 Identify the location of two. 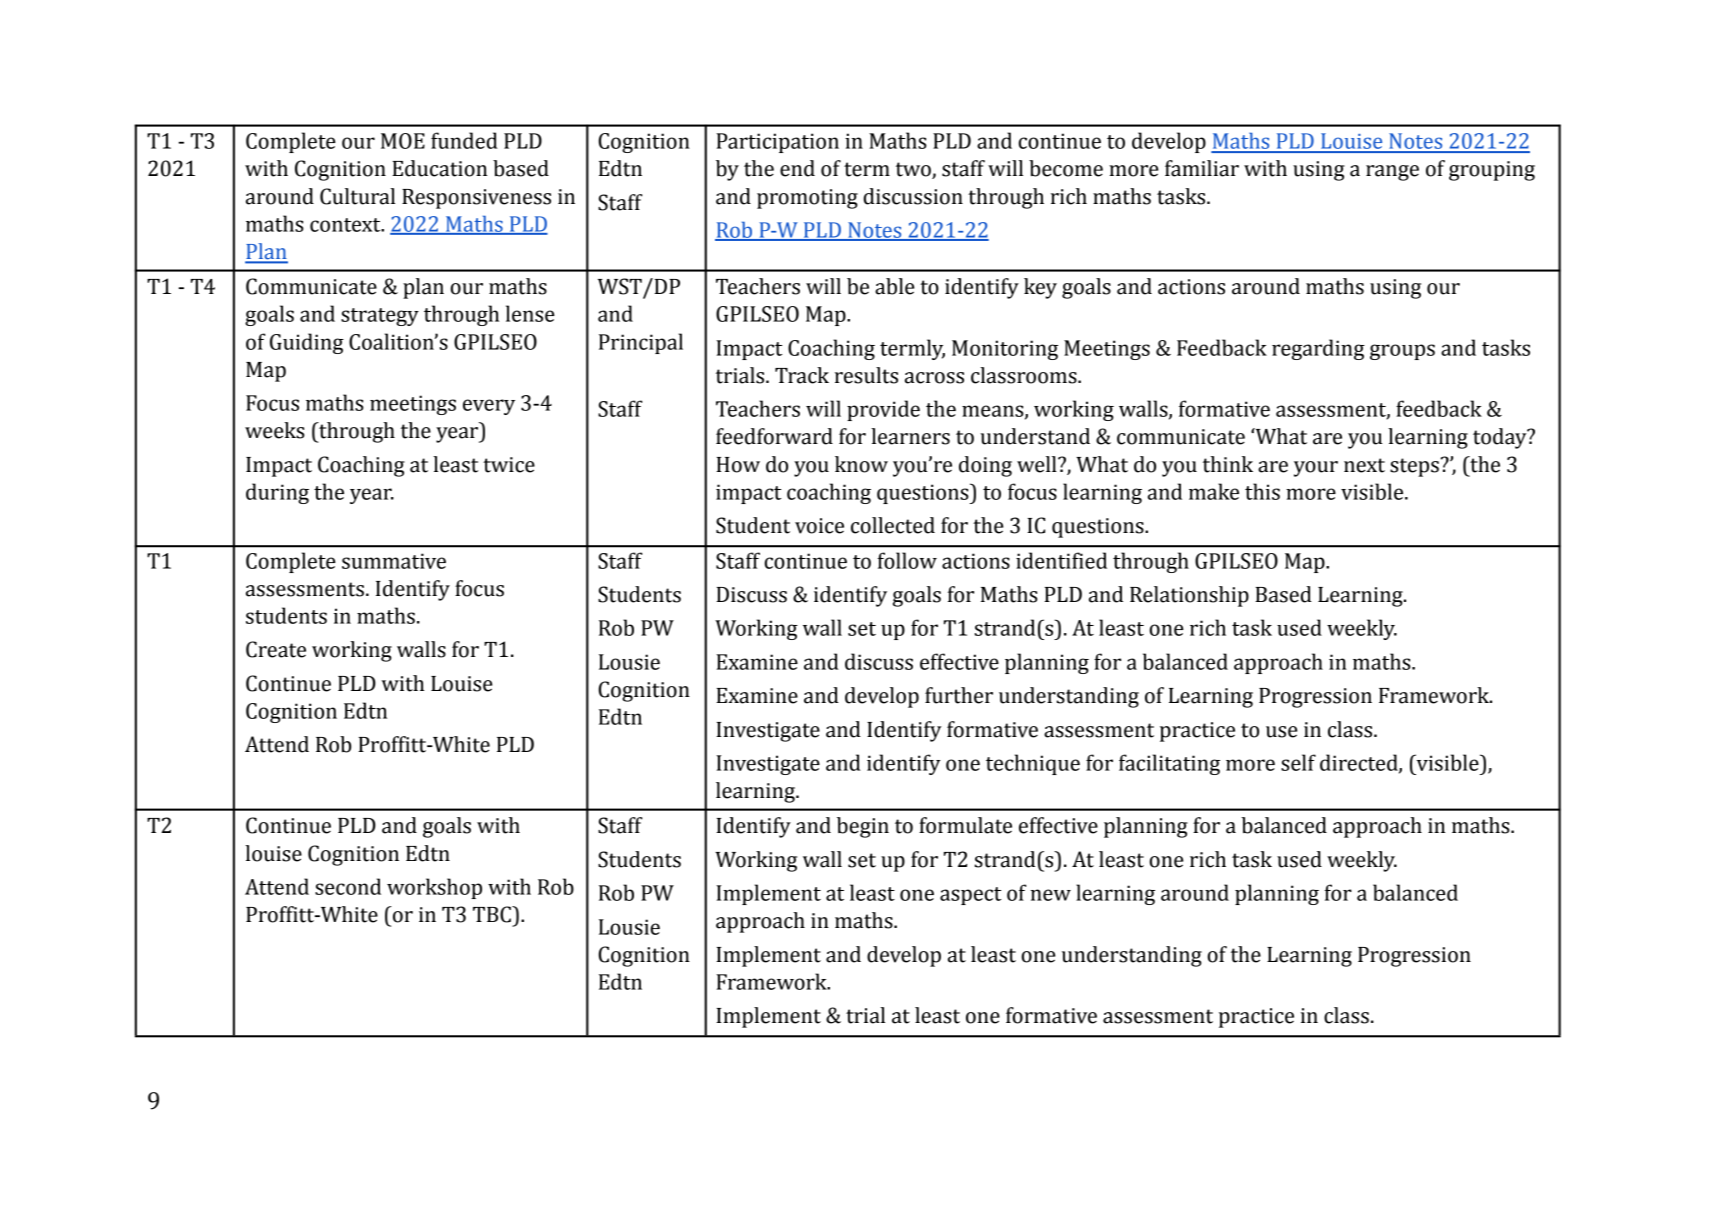
(914, 170).
